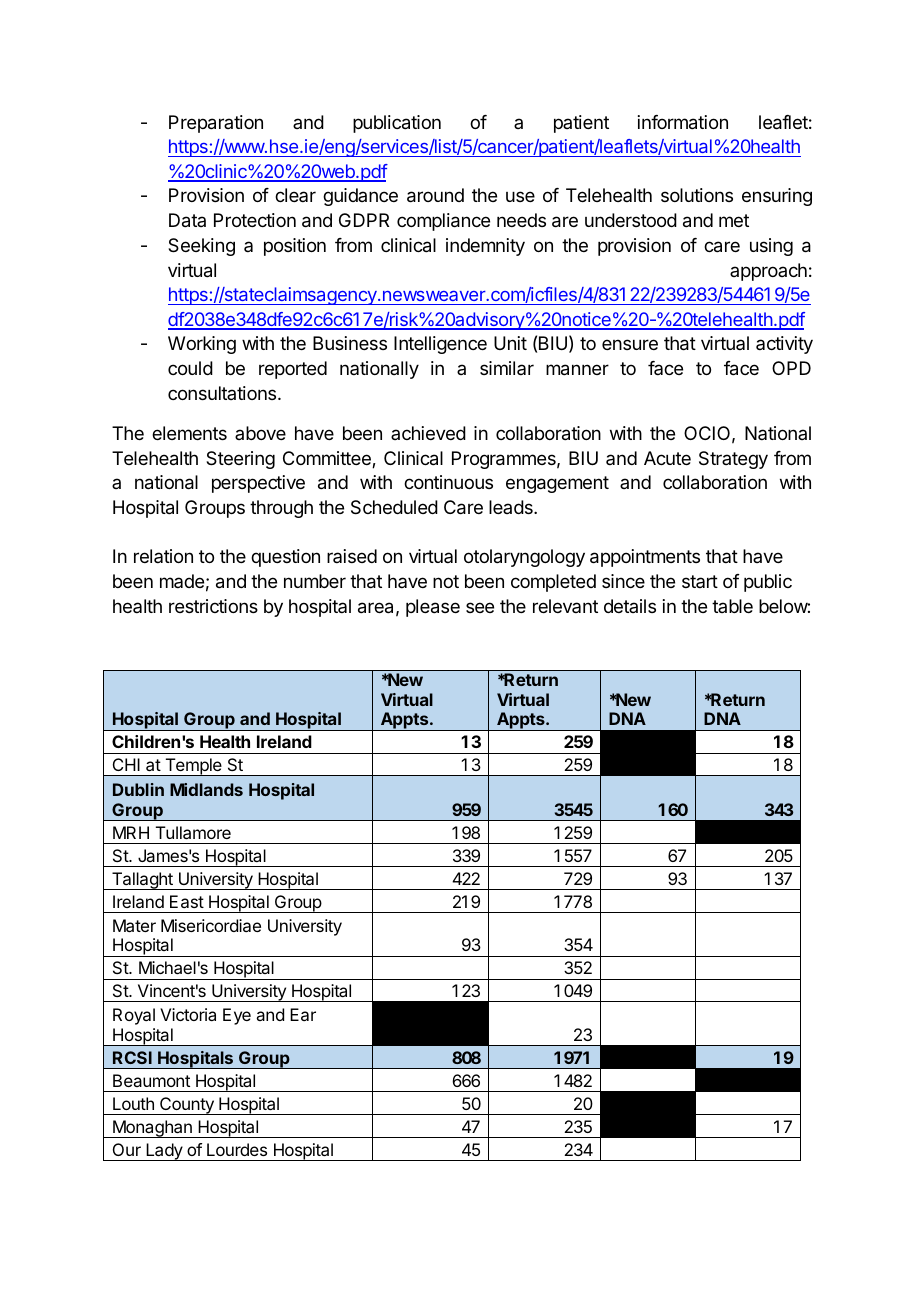 The image size is (924, 1308). What do you see at coordinates (683, 122) in the document?
I see `information` at bounding box center [683, 122].
